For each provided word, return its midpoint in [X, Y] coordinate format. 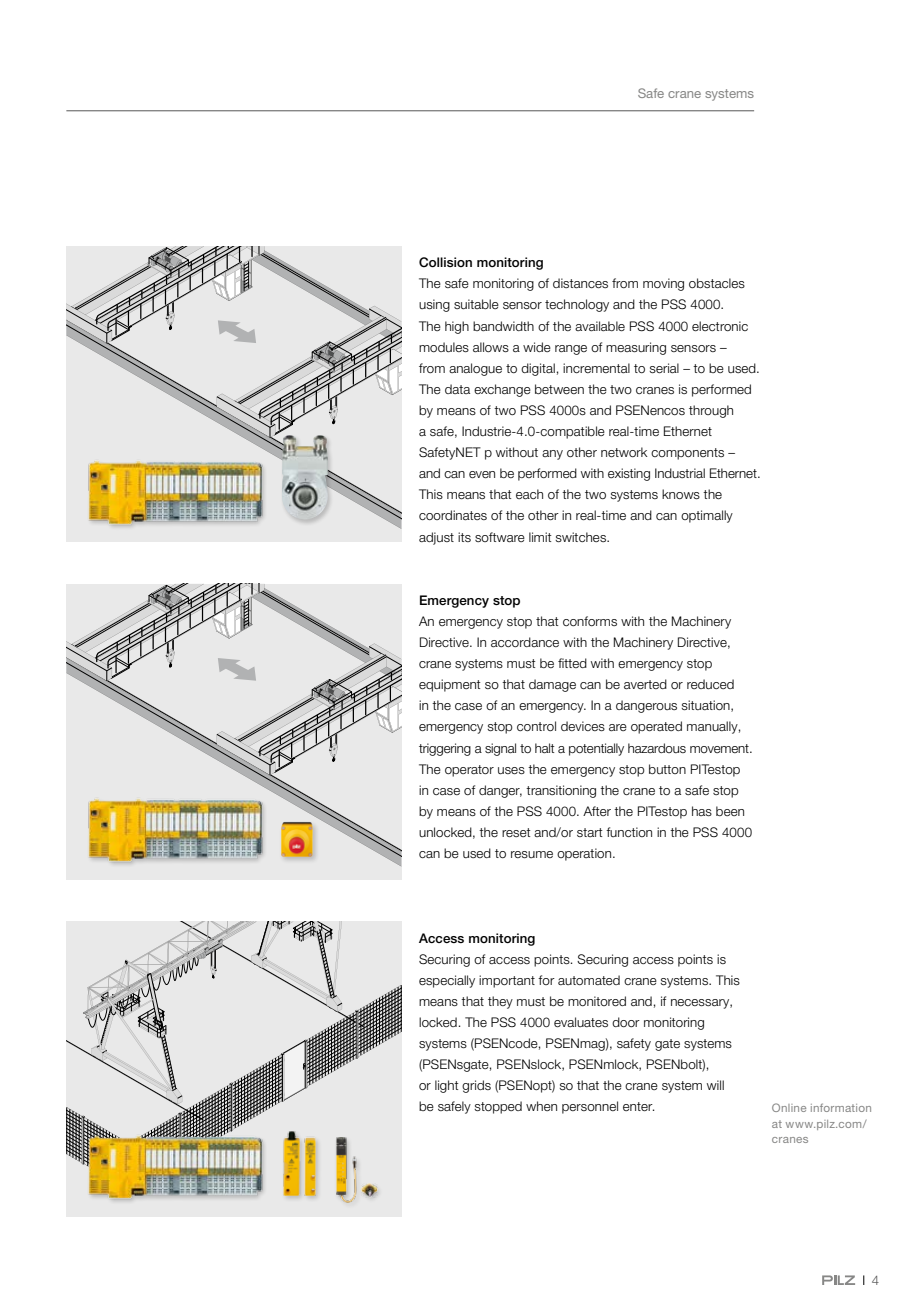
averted [645, 684]
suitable [476, 304]
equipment [450, 685]
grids [476, 1086]
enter [639, 1106]
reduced [710, 684]
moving [663, 284]
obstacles [717, 283]
